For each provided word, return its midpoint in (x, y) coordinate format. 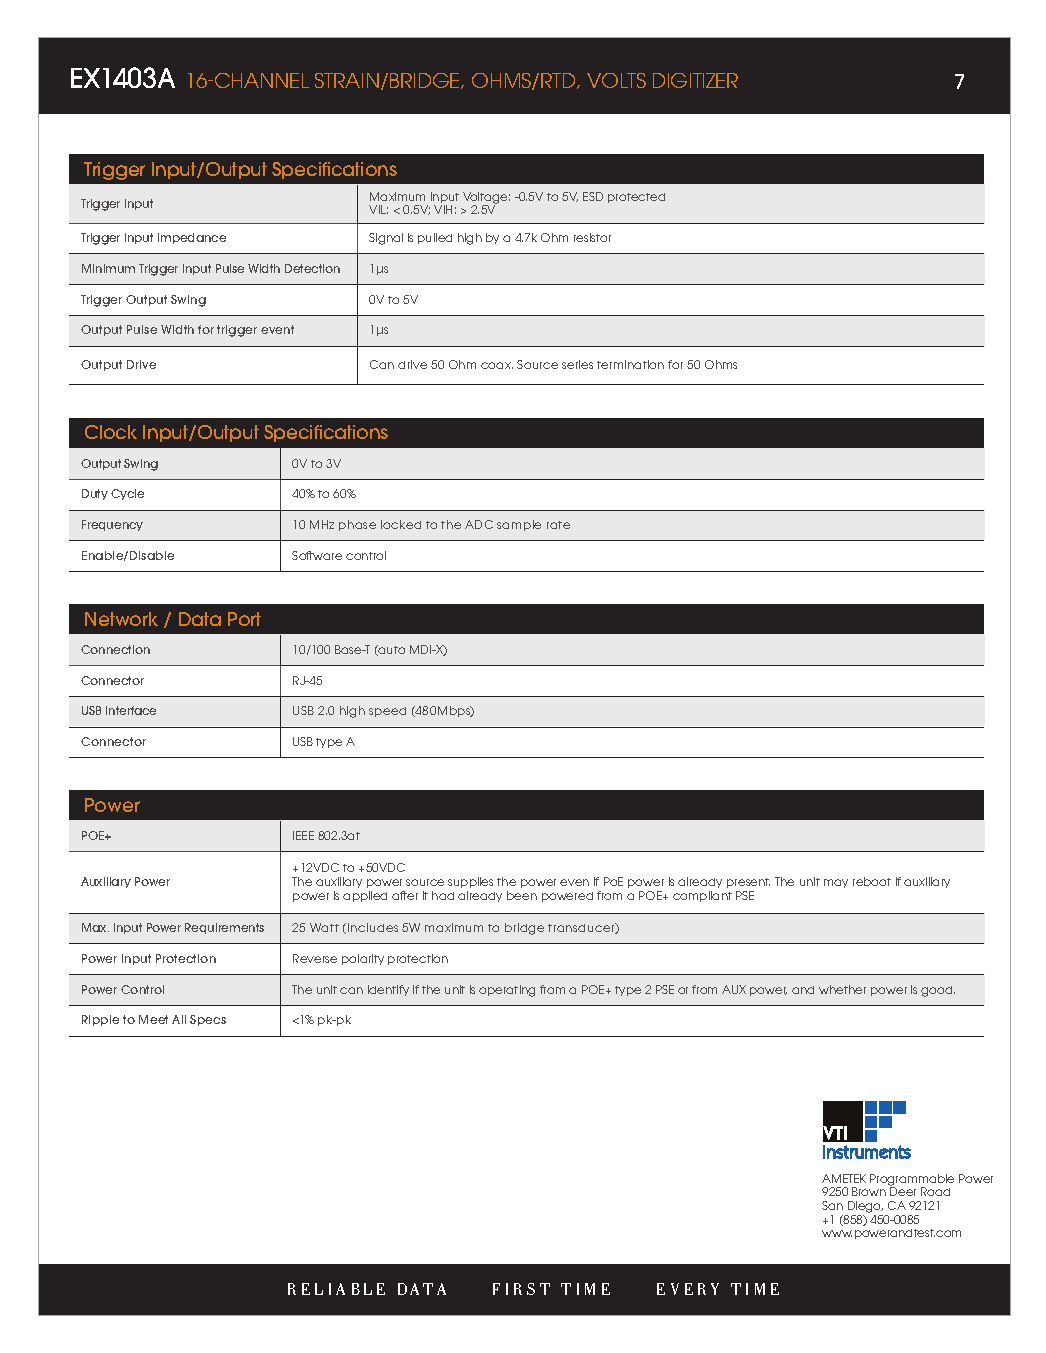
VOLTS (616, 80)
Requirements (224, 928)
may (836, 883)
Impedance (192, 238)
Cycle (127, 494)
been (522, 895)
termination (630, 364)
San (832, 1205)
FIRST (521, 1289)
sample (519, 525)
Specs (208, 1020)
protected (636, 198)
